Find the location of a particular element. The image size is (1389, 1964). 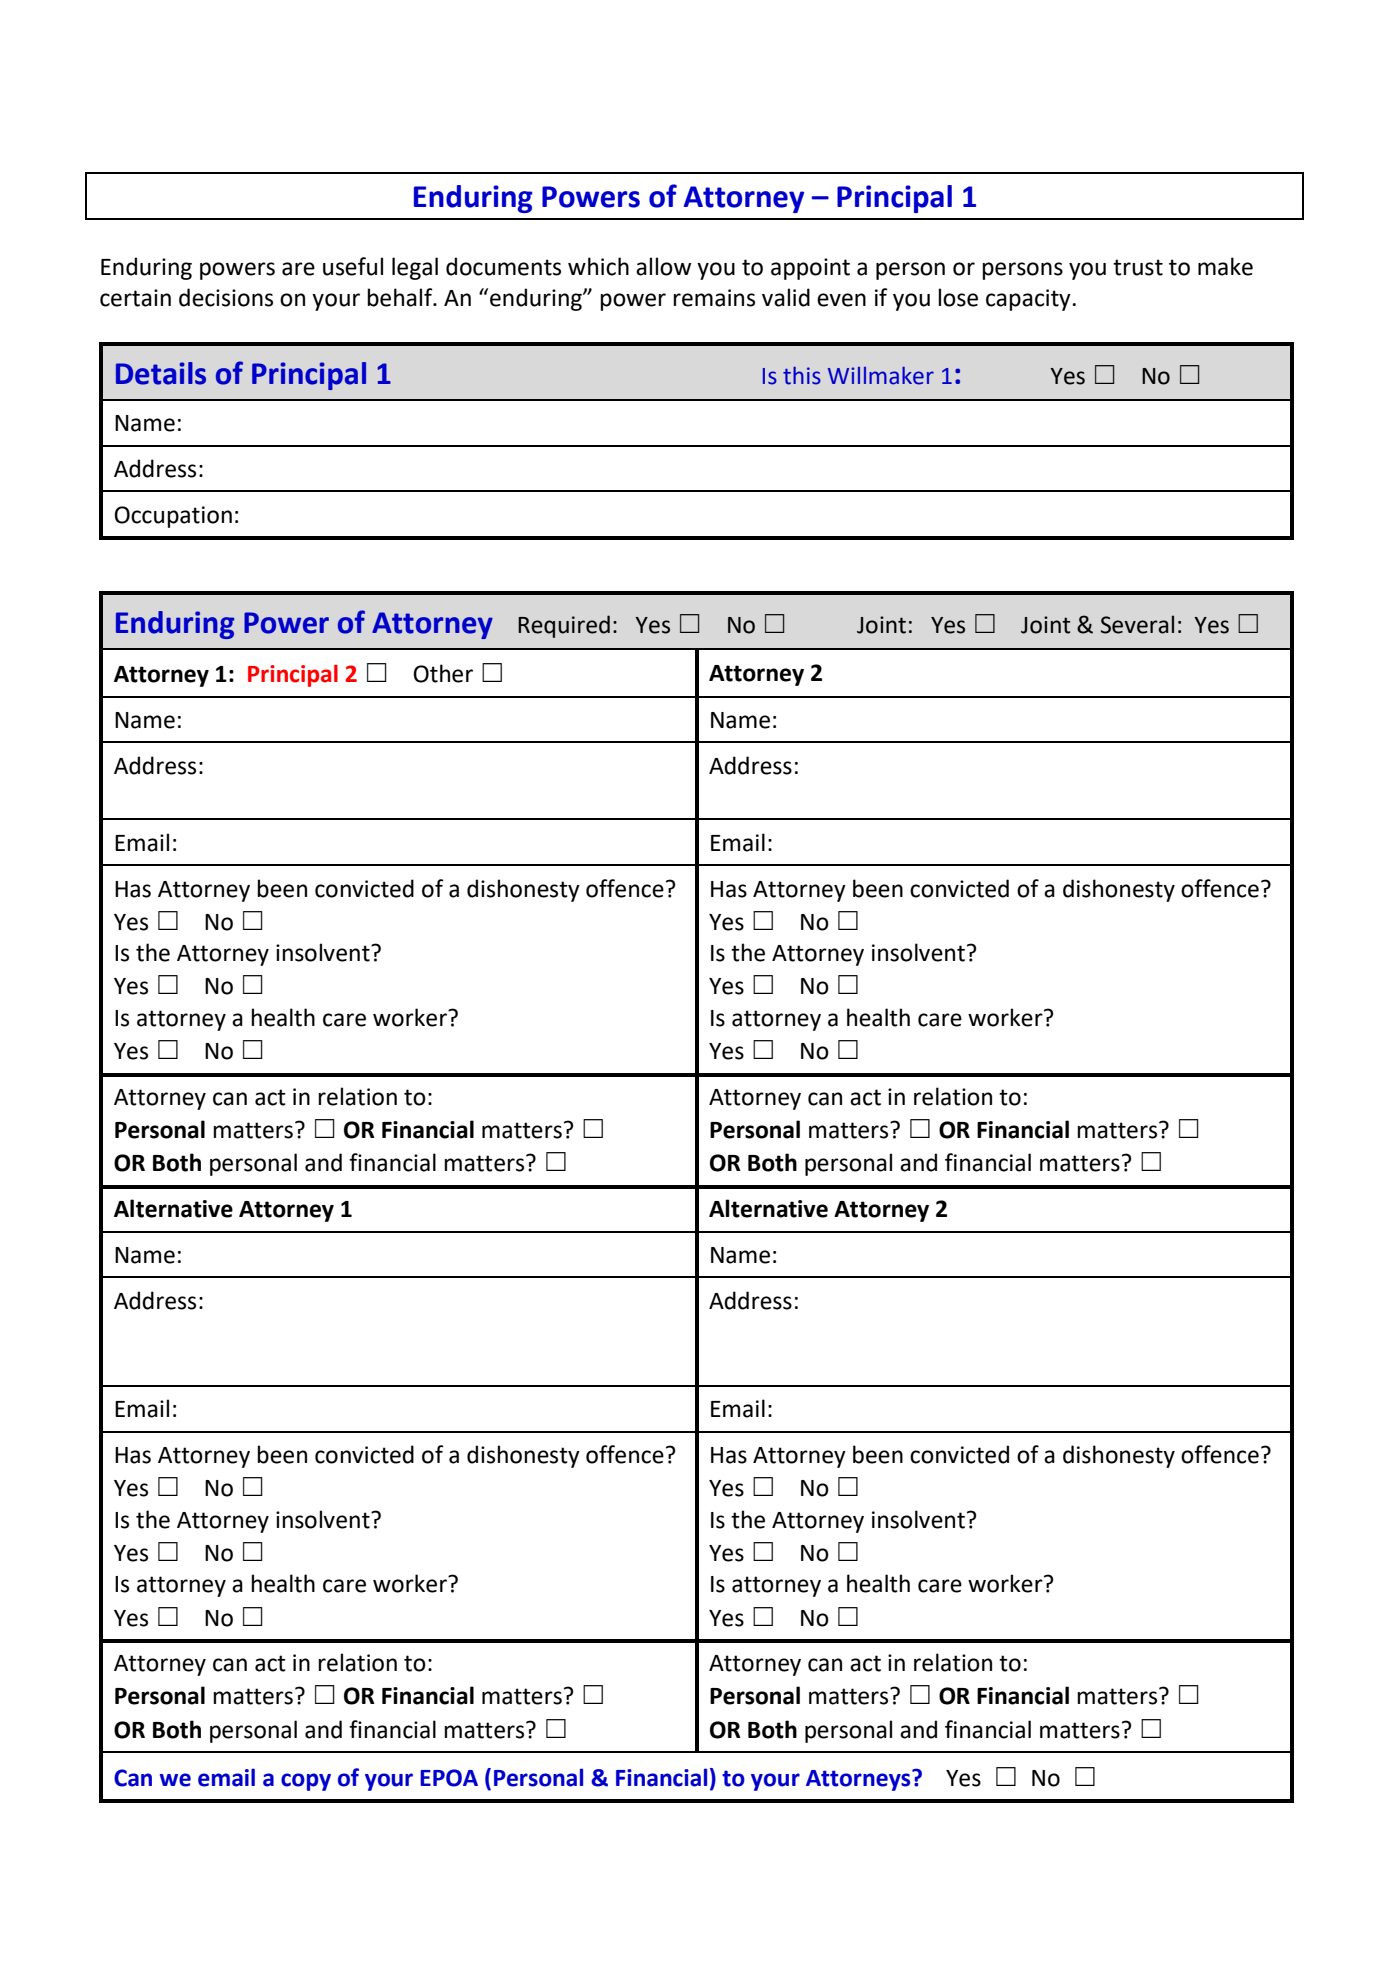

Other is located at coordinates (443, 673).
